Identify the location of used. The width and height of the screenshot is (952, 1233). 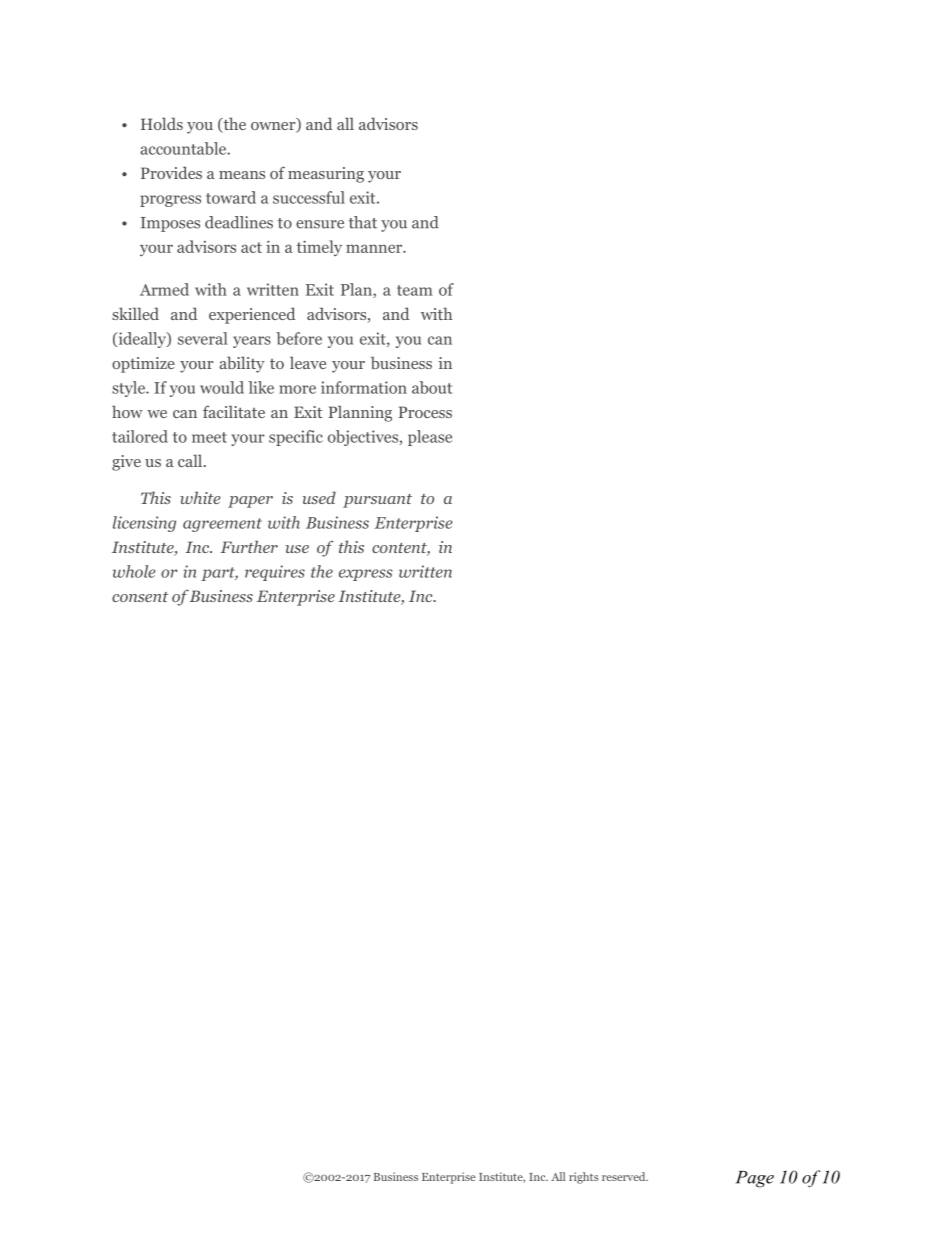
(319, 497).
